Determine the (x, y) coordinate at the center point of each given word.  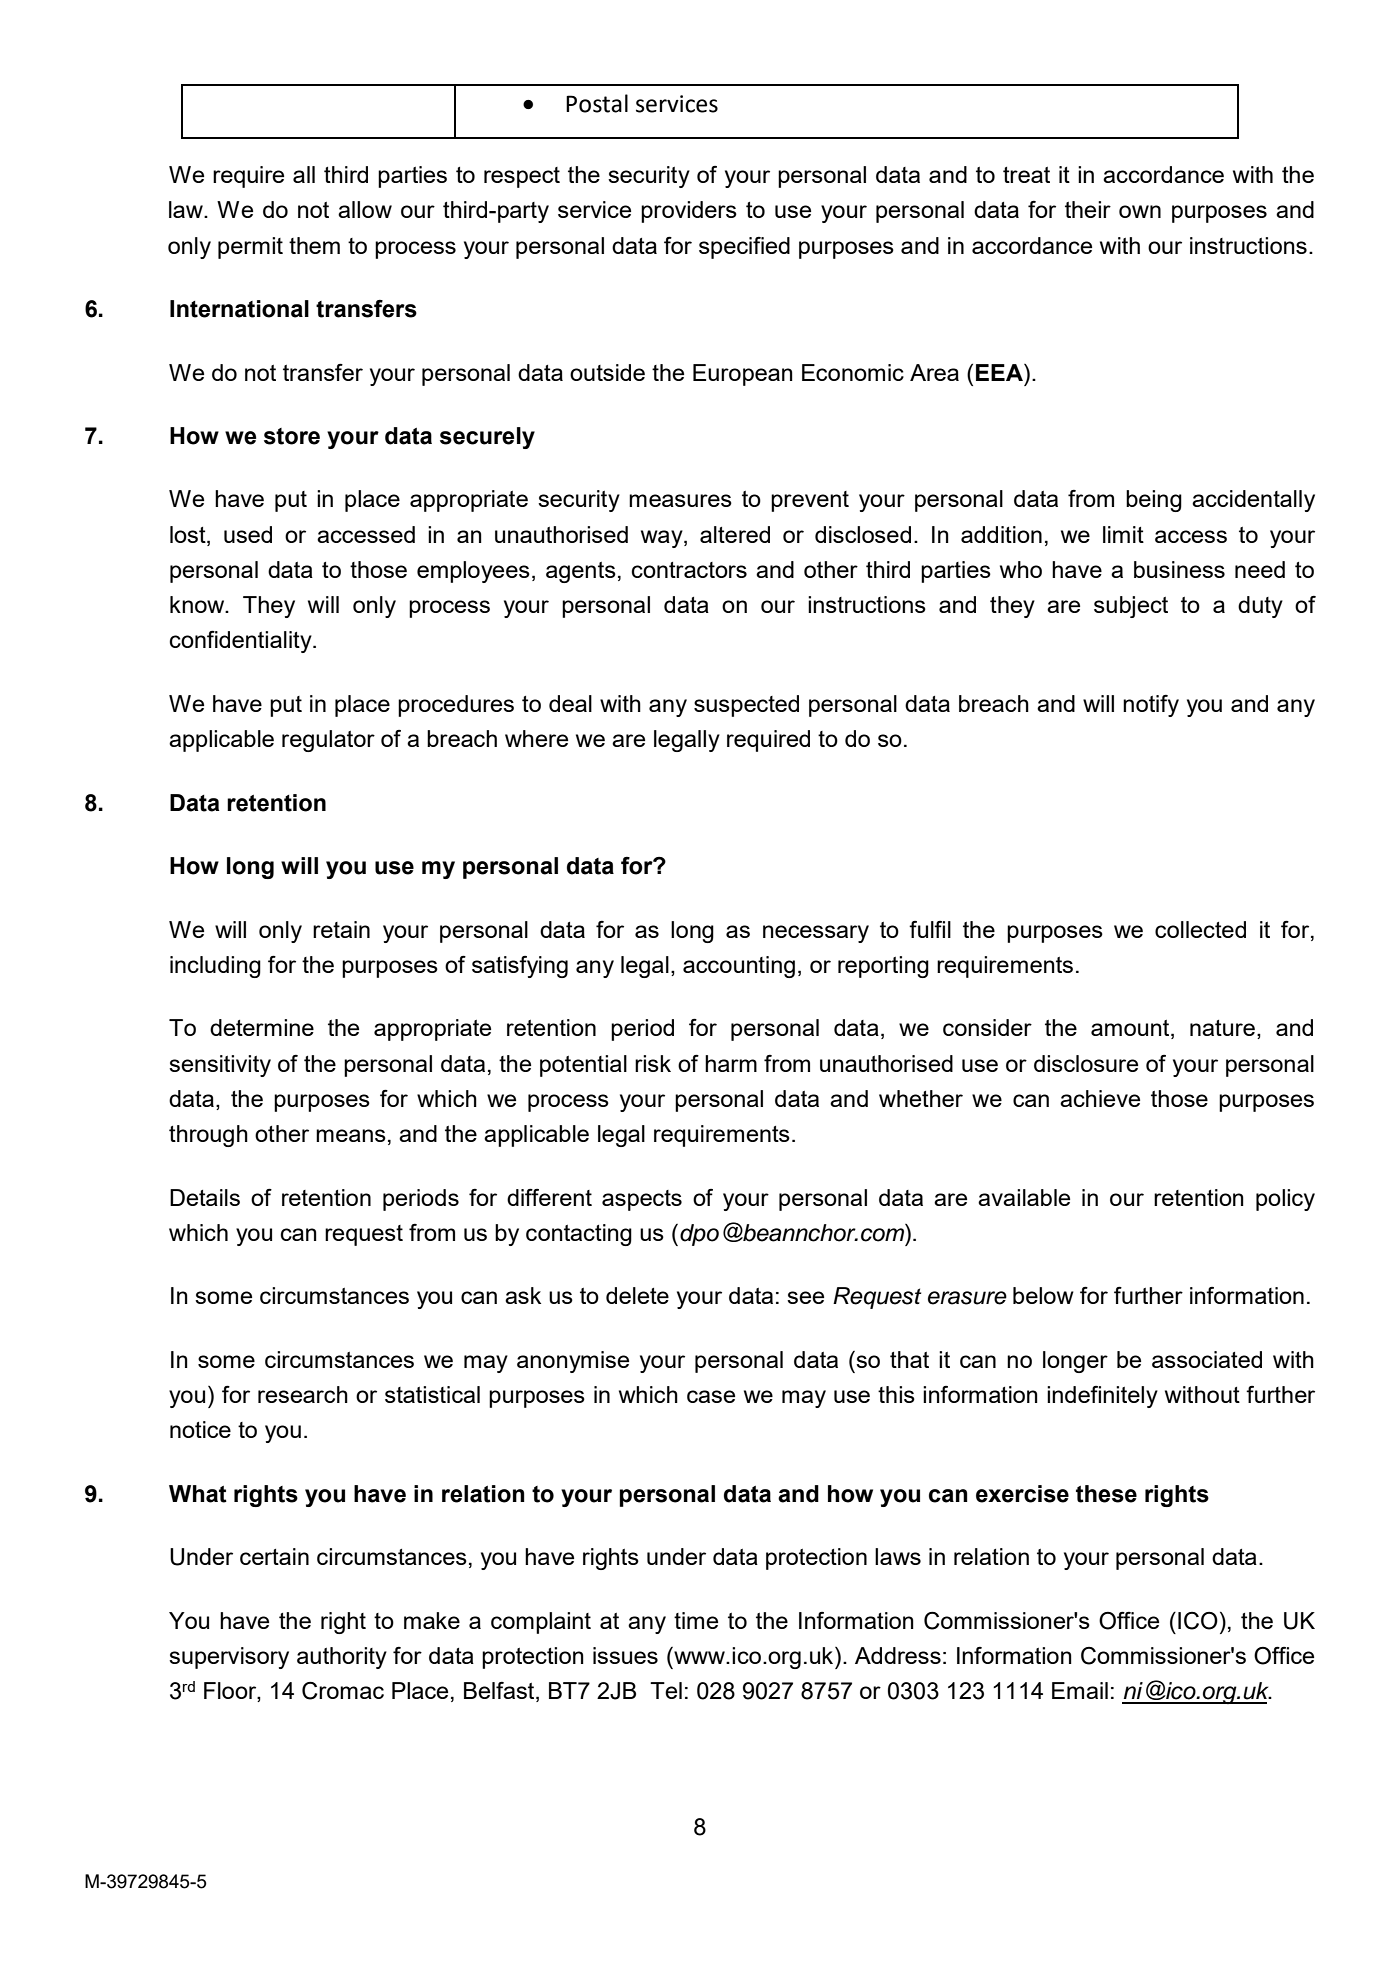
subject (1131, 607)
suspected (746, 706)
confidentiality (242, 641)
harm (731, 1063)
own (1140, 211)
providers (689, 212)
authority (342, 1658)
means (351, 1135)
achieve (1100, 1098)
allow (365, 209)
